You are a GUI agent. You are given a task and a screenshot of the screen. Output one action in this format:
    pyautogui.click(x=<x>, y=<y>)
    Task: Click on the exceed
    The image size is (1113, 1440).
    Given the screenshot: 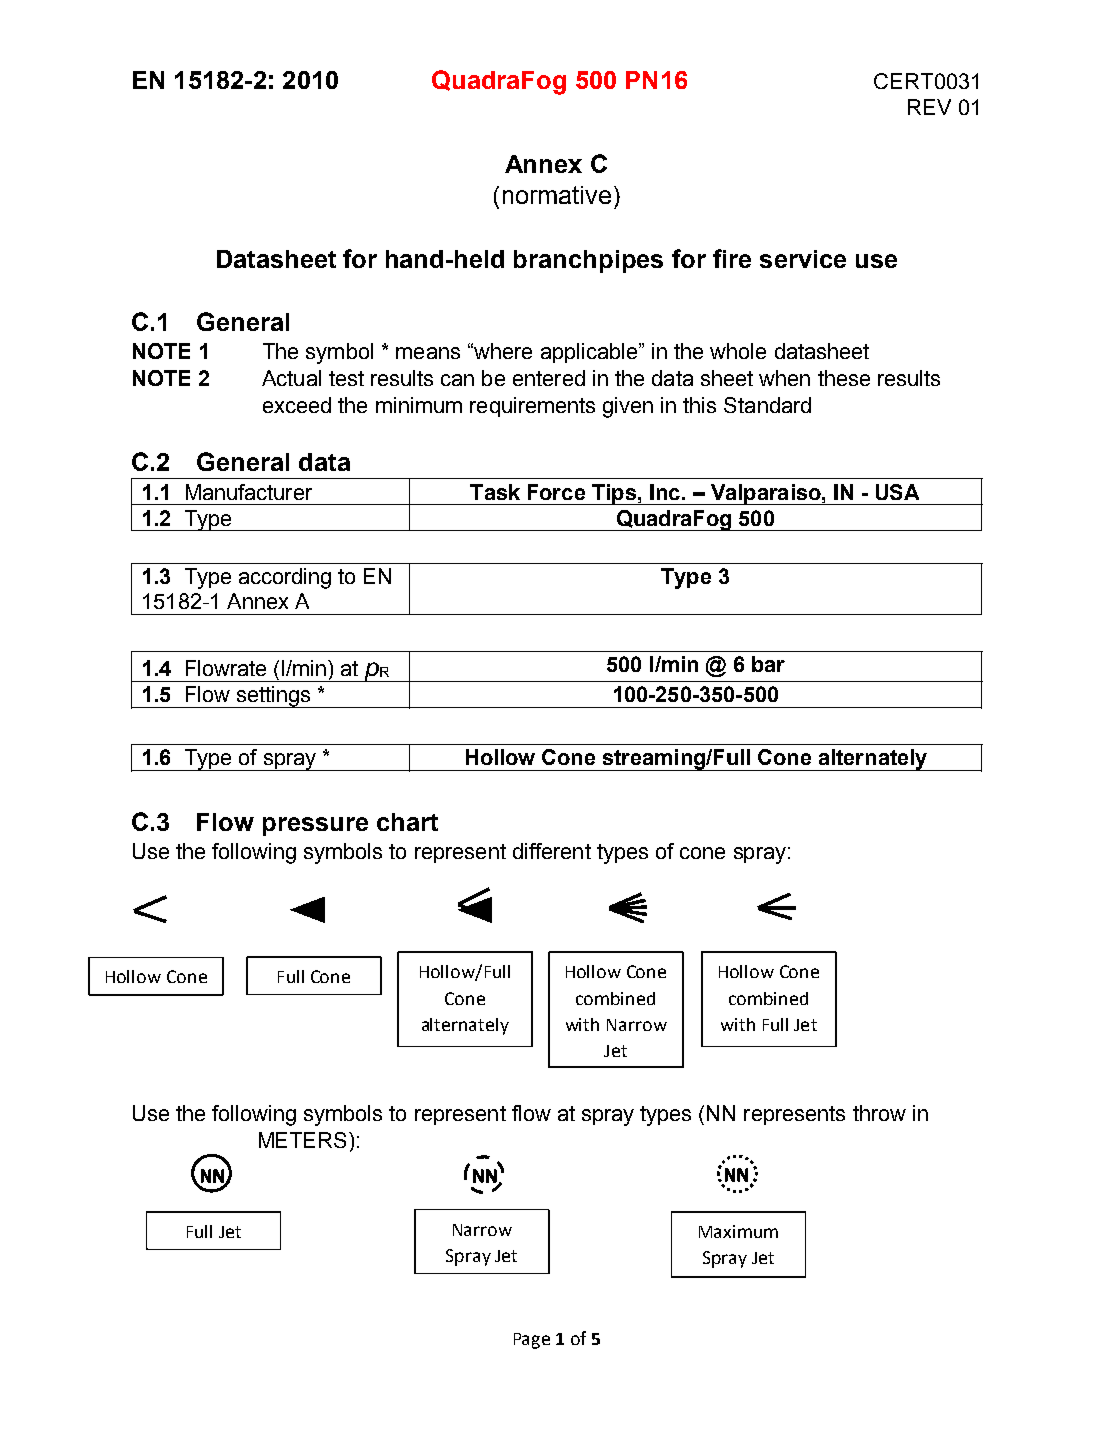 What is the action you would take?
    pyautogui.click(x=297, y=405)
